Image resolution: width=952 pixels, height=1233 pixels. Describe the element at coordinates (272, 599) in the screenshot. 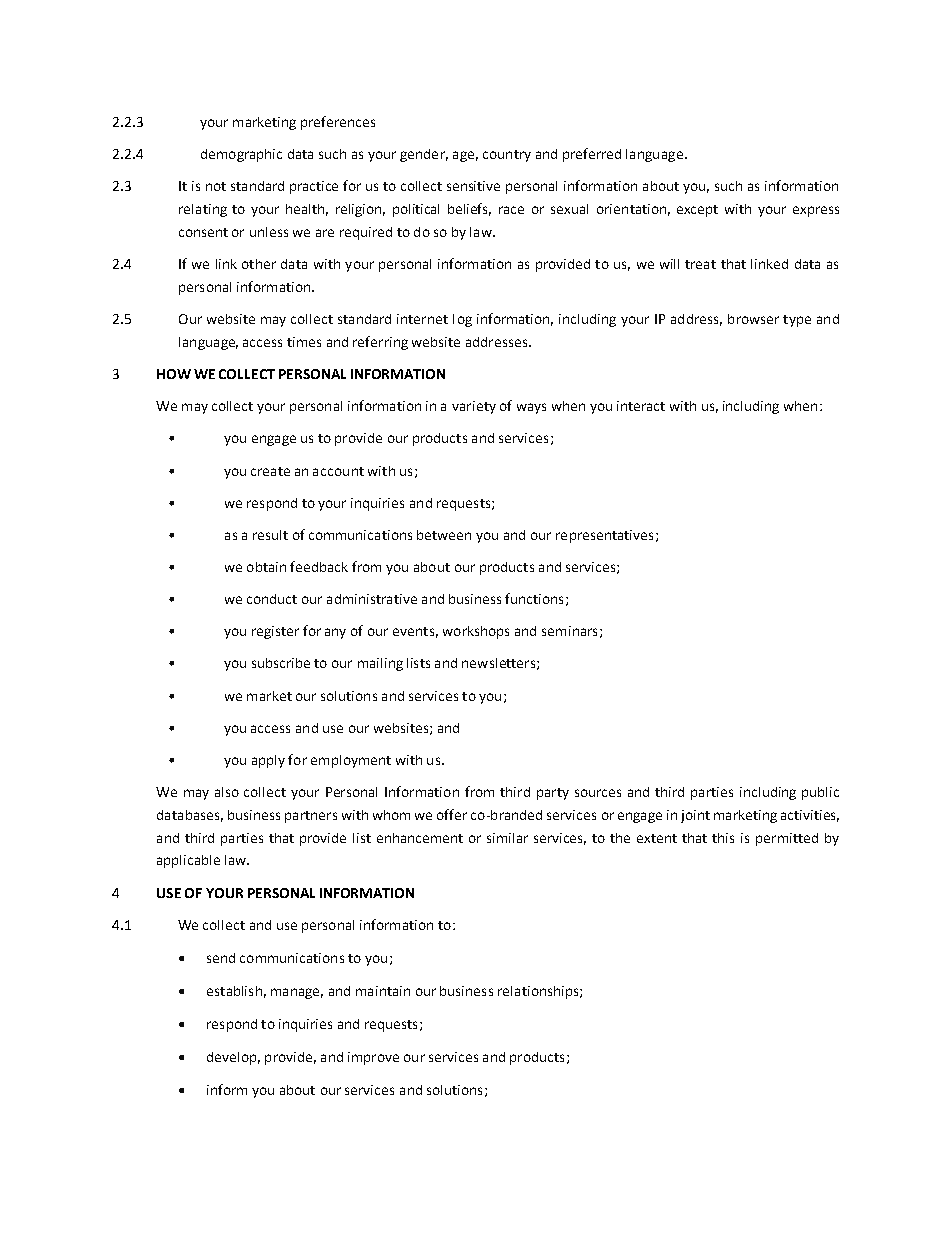

I see `conduct` at that location.
